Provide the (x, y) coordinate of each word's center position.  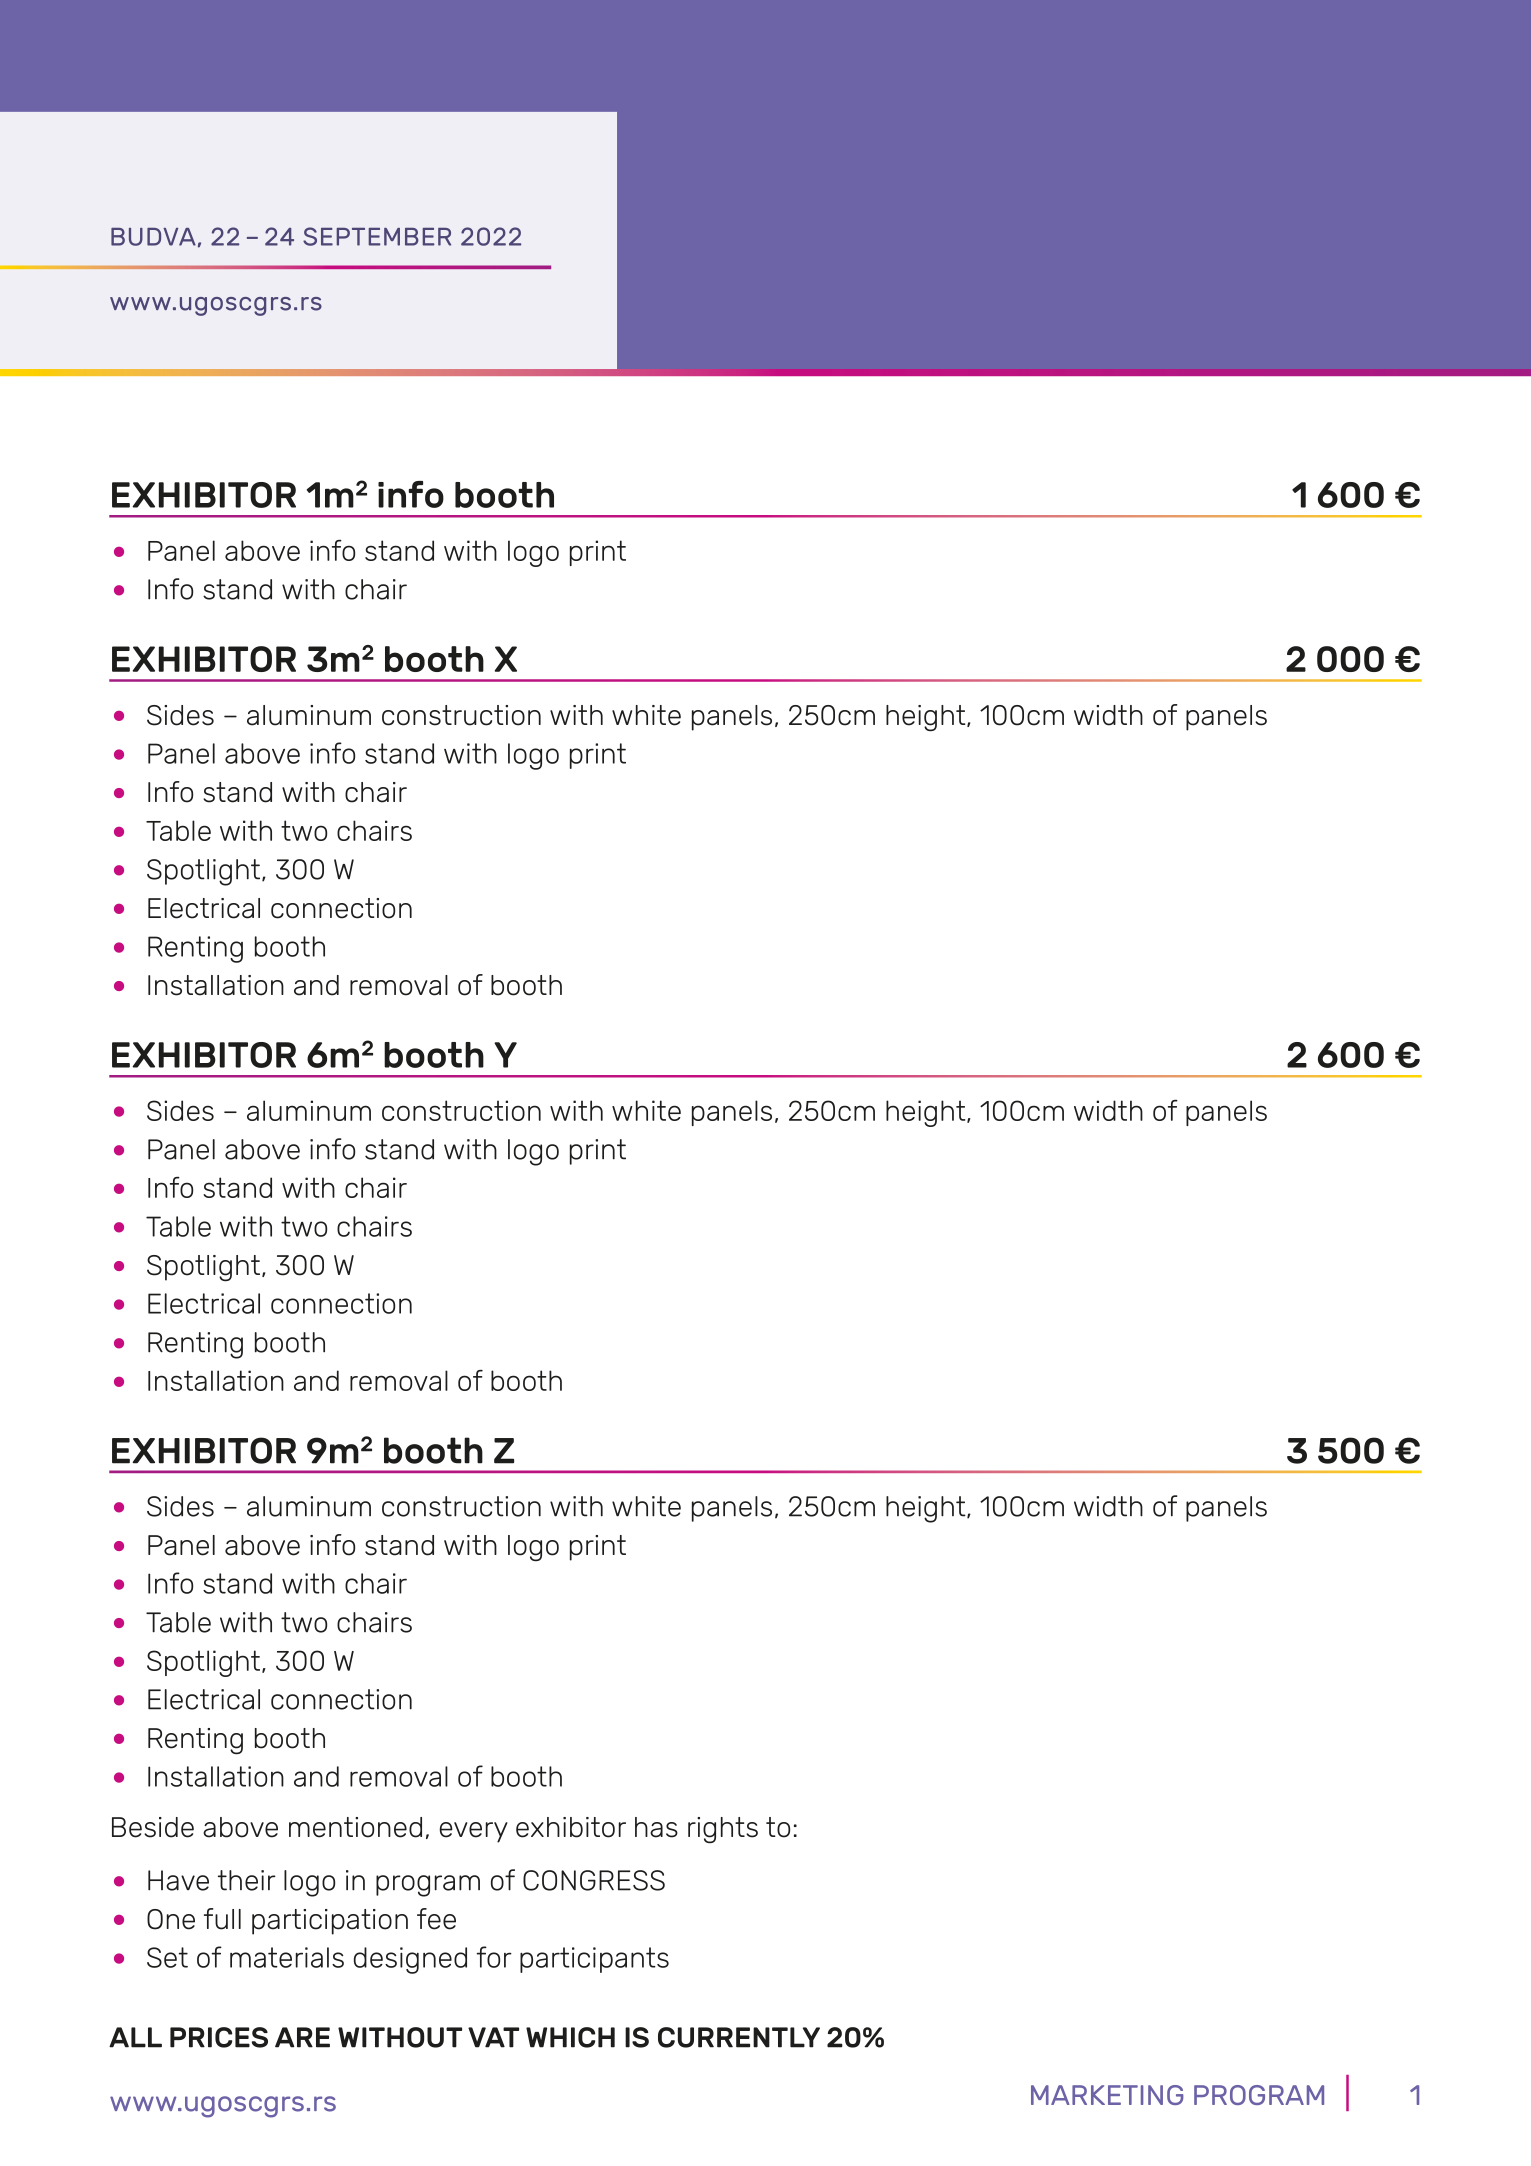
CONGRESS (594, 1880)
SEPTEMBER (377, 236)
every (473, 1832)
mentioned (355, 1827)
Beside (153, 1827)
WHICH (570, 2037)
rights (723, 1830)
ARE (302, 2037)
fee (436, 1919)
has (656, 1827)
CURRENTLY (739, 2037)
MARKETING (1107, 2095)
